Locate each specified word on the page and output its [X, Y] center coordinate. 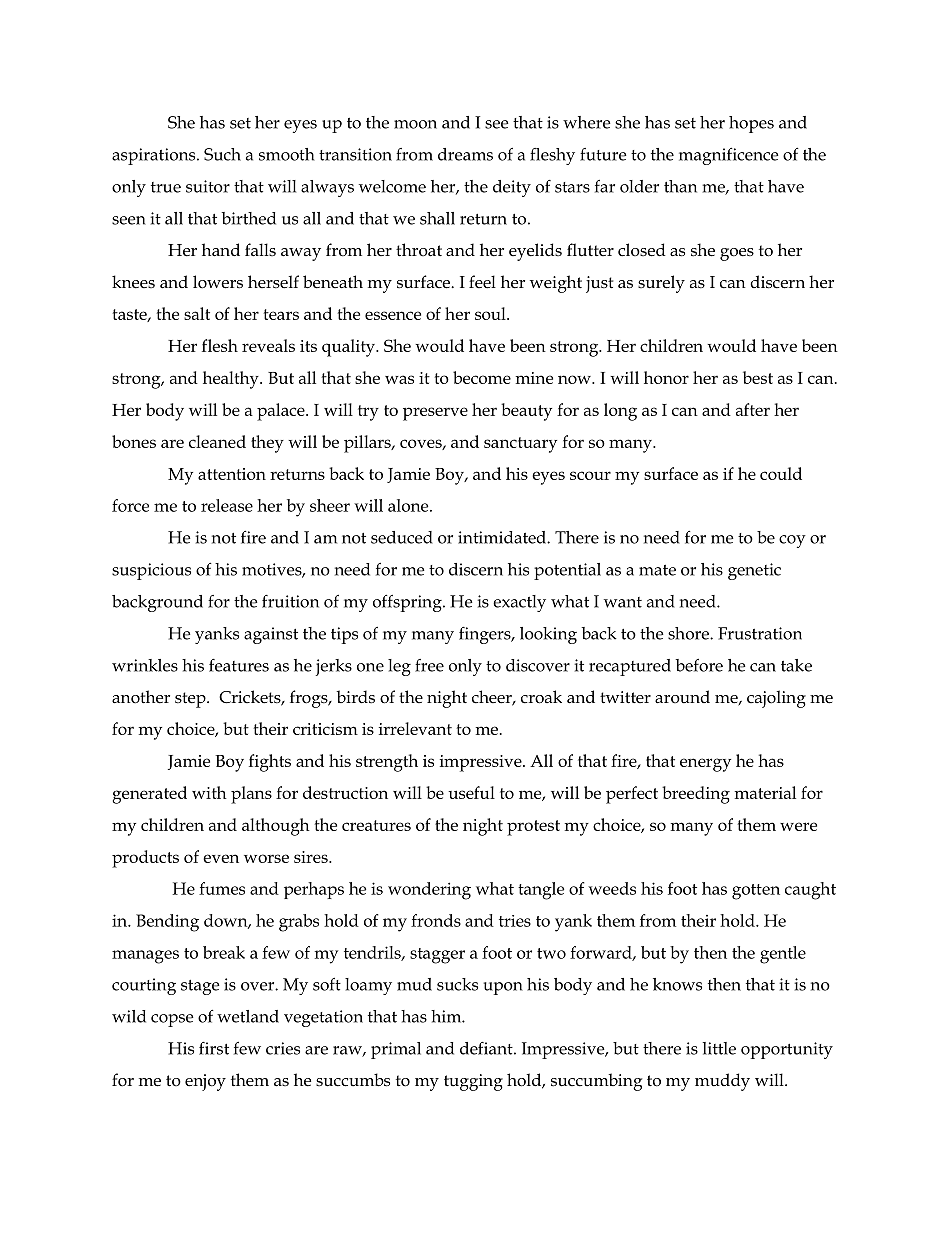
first [214, 1048]
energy [705, 765]
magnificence [729, 156]
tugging [473, 1082]
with [209, 792]
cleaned [217, 441]
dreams [465, 154]
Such [222, 154]
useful [471, 792]
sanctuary [520, 445]
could [781, 473]
